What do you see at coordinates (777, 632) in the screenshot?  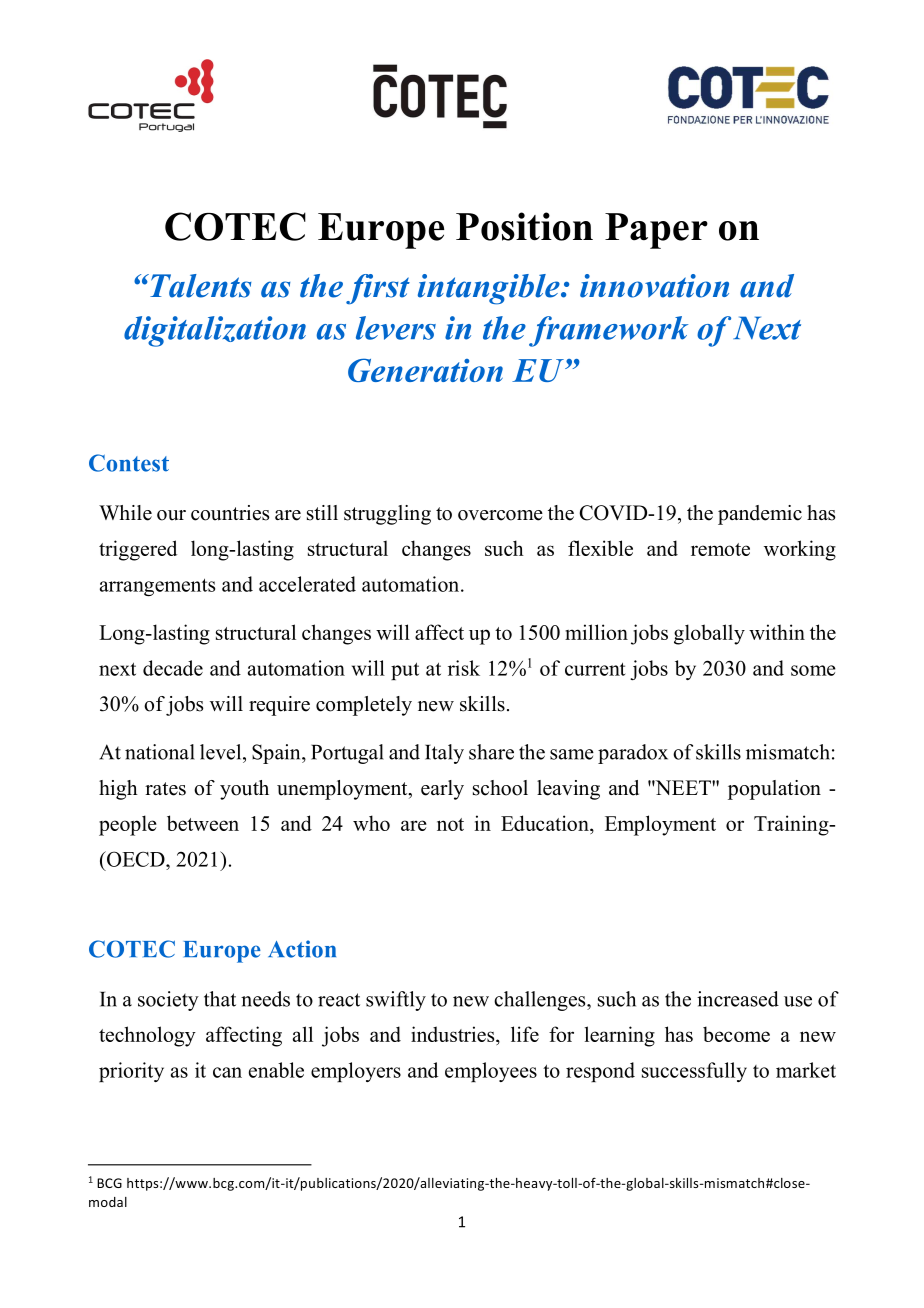 I see `within` at bounding box center [777, 632].
